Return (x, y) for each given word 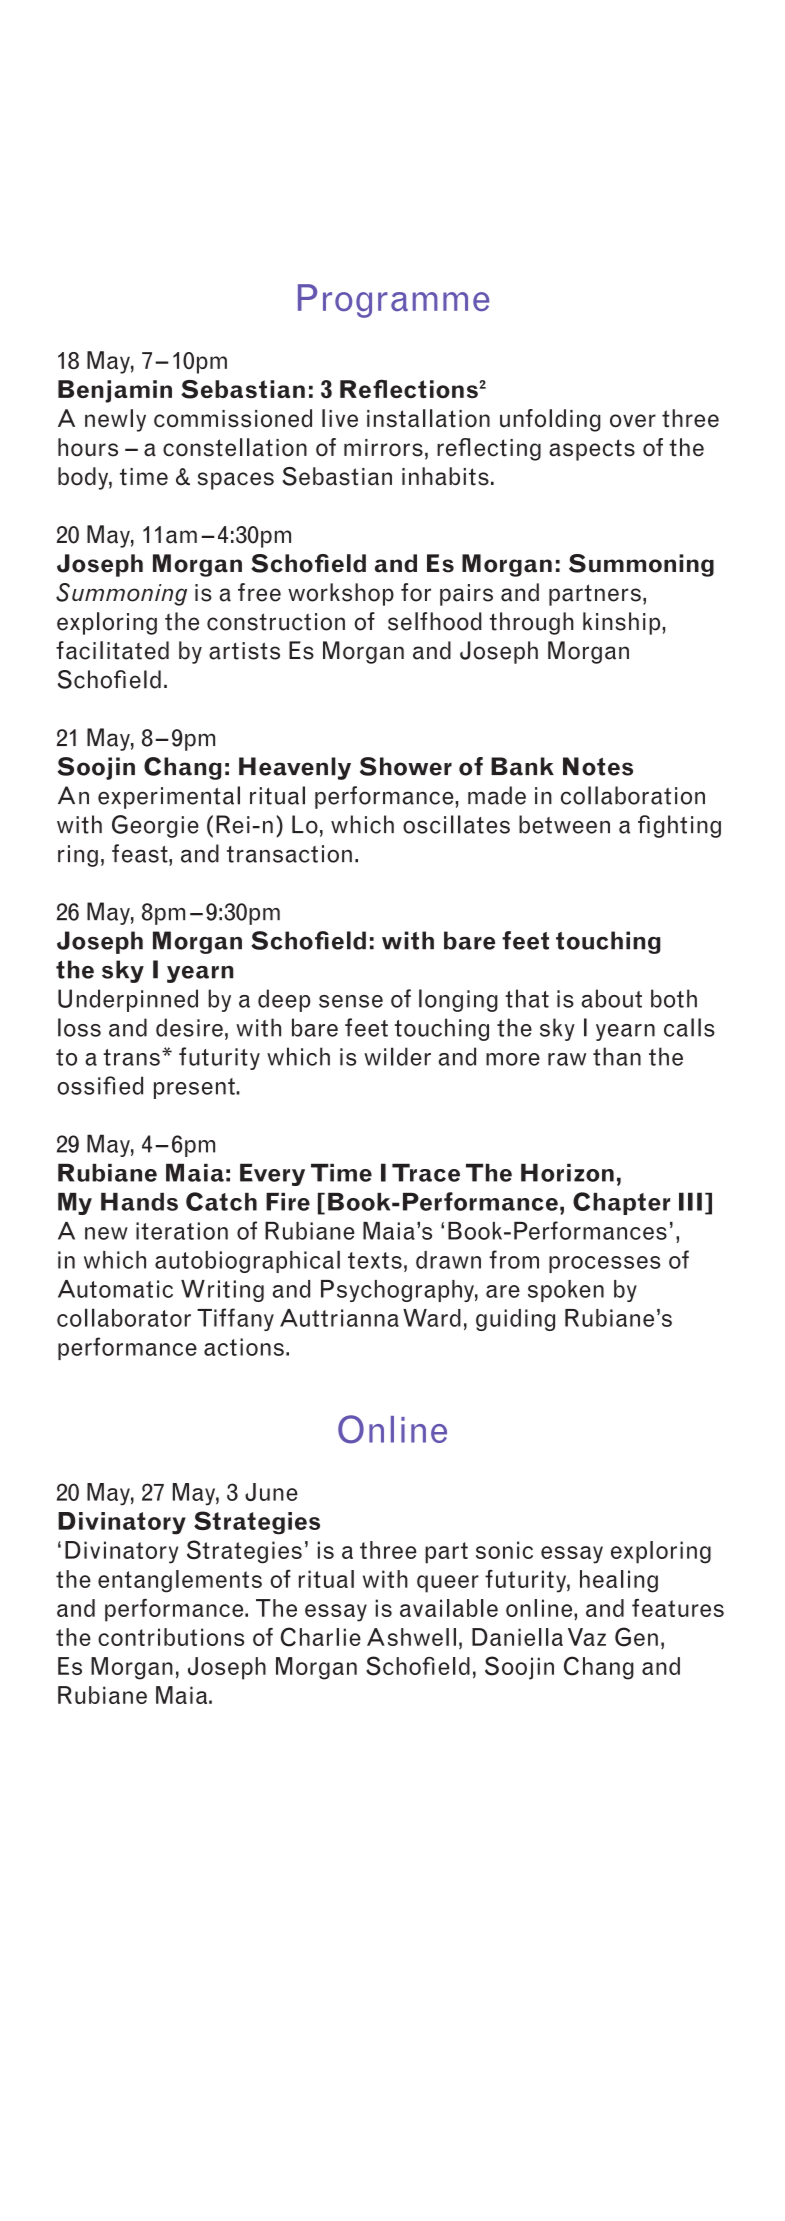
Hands (139, 1202)
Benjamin (115, 391)
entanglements (180, 1581)
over (633, 421)
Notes (598, 766)
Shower (406, 766)
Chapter (621, 1203)
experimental (169, 797)
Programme (393, 301)
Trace (426, 1172)
